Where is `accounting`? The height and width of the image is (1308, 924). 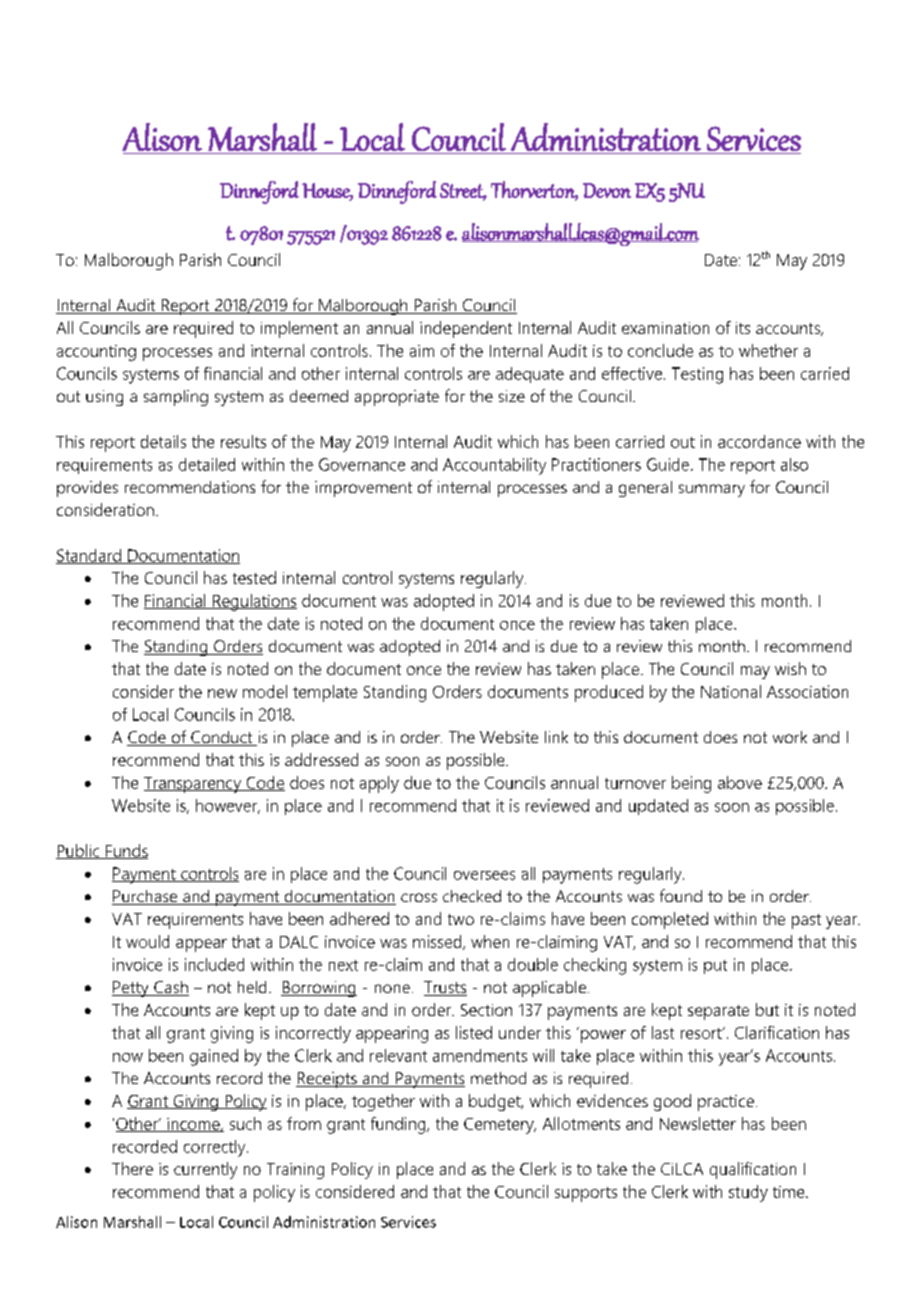
accounting is located at coordinates (96, 353).
